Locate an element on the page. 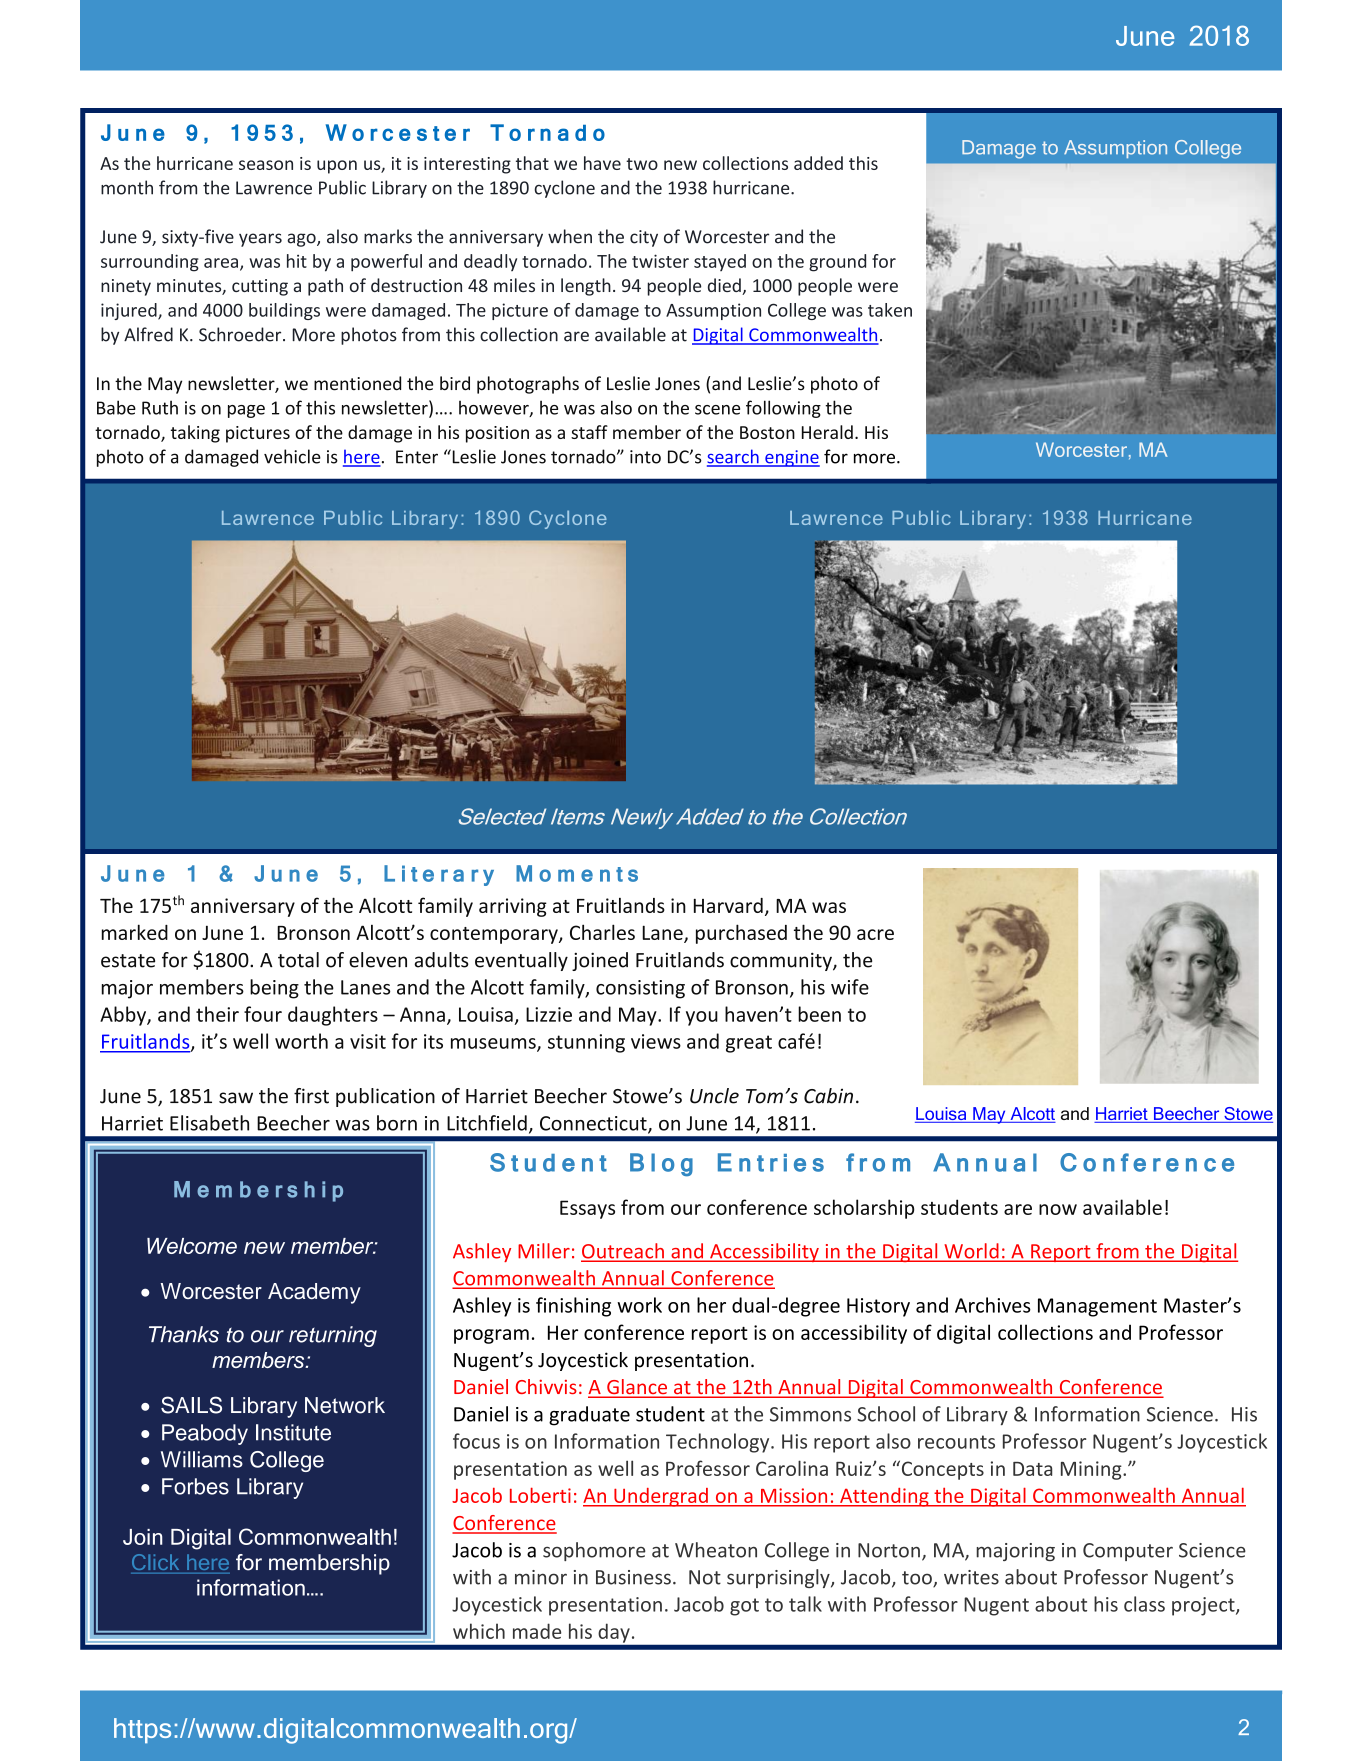  city is located at coordinates (644, 238).
